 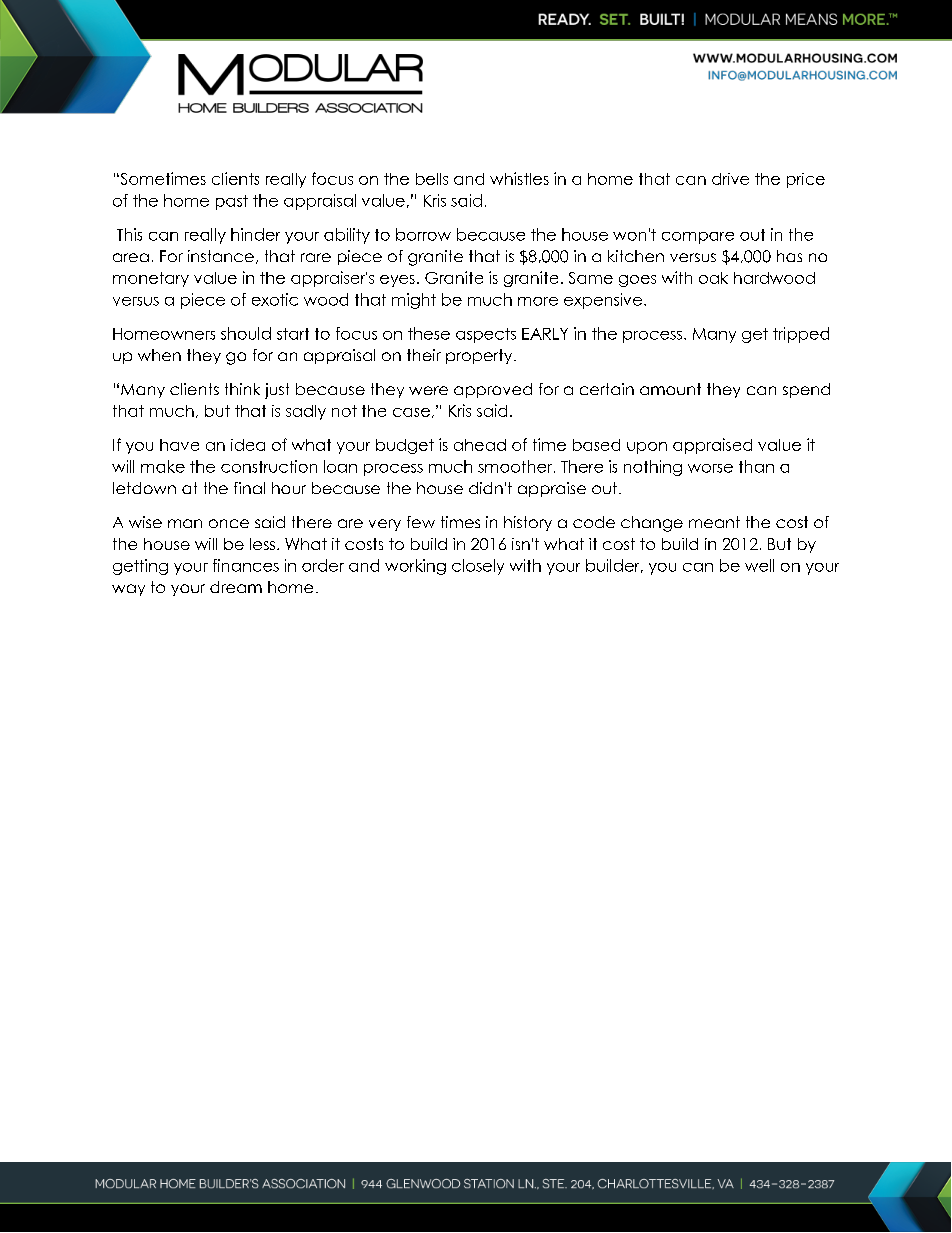 I want to click on well, so click(x=759, y=565).
